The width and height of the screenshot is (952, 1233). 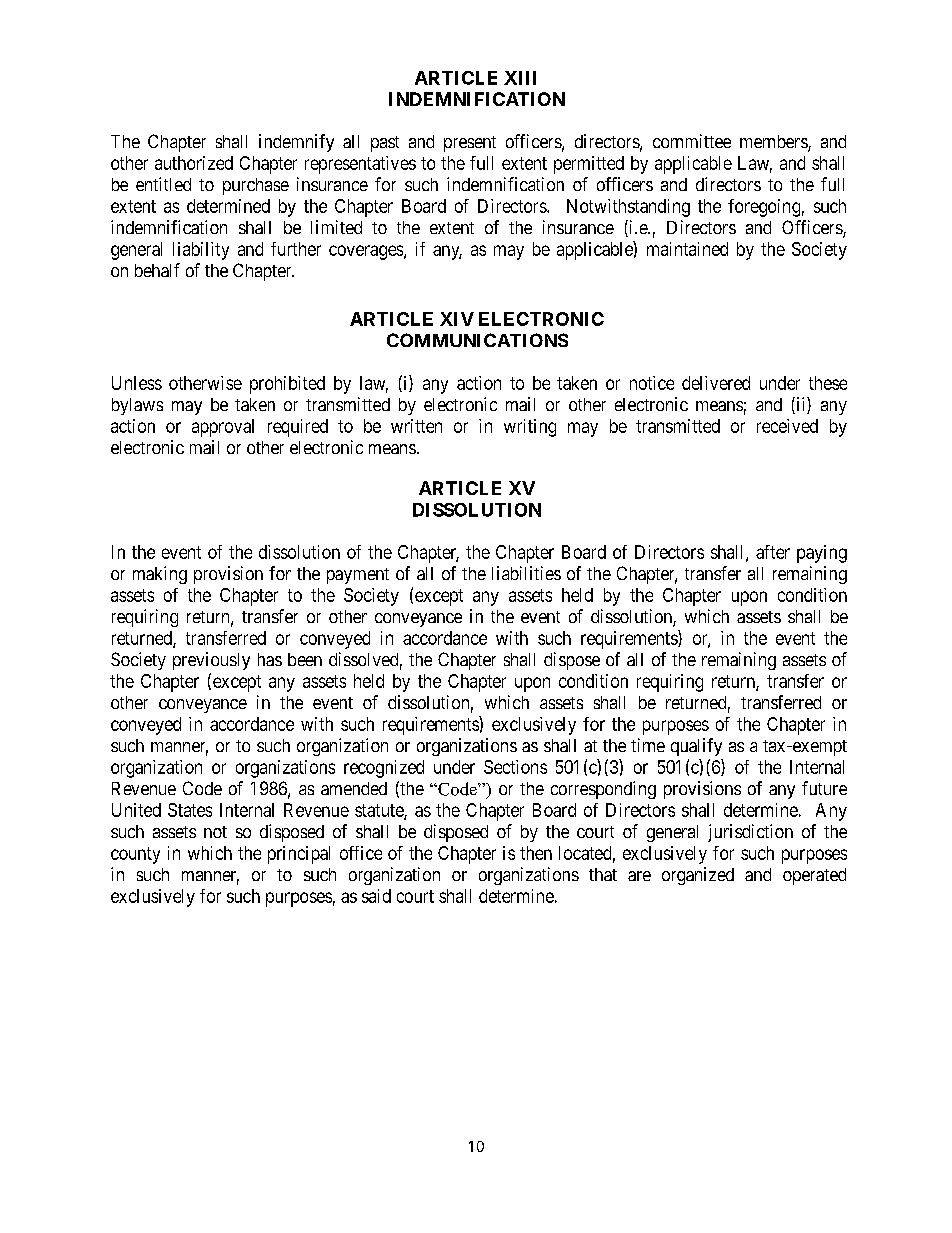 What do you see at coordinates (160, 575) in the screenshot?
I see `making` at bounding box center [160, 575].
